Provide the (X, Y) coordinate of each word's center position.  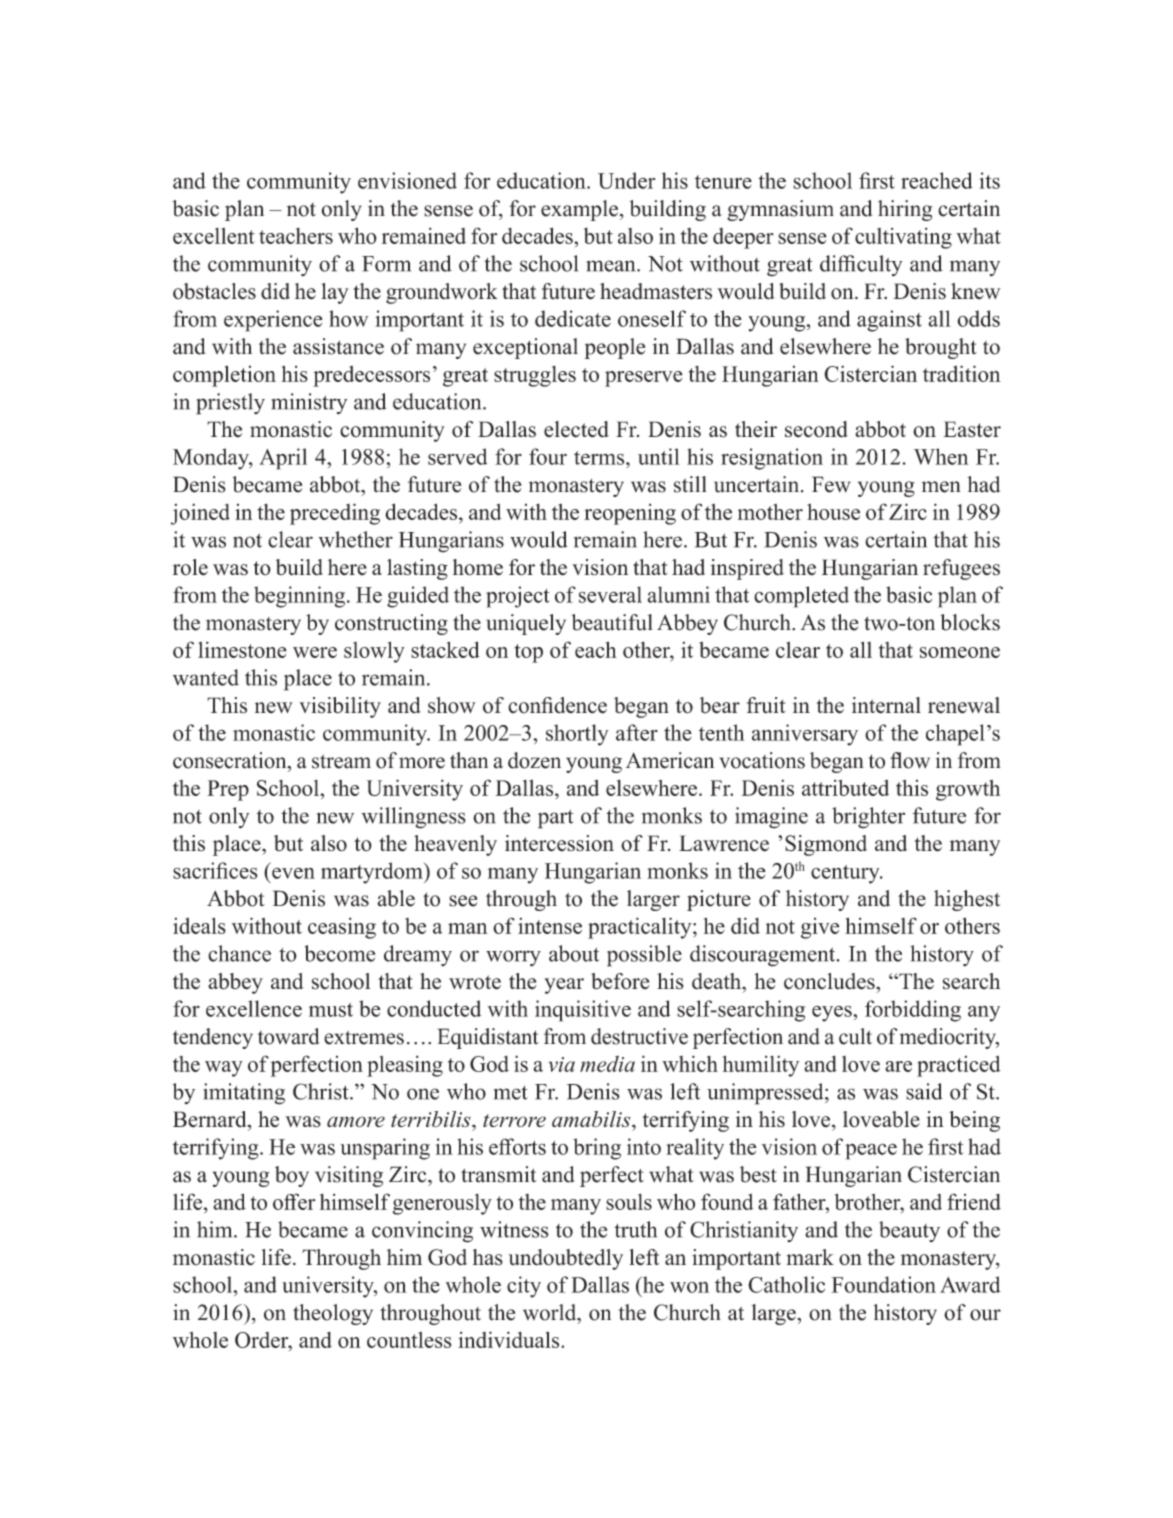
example (579, 210)
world (551, 1312)
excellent (214, 236)
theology (333, 1314)
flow (910, 760)
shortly (577, 735)
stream (341, 761)
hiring (905, 210)
